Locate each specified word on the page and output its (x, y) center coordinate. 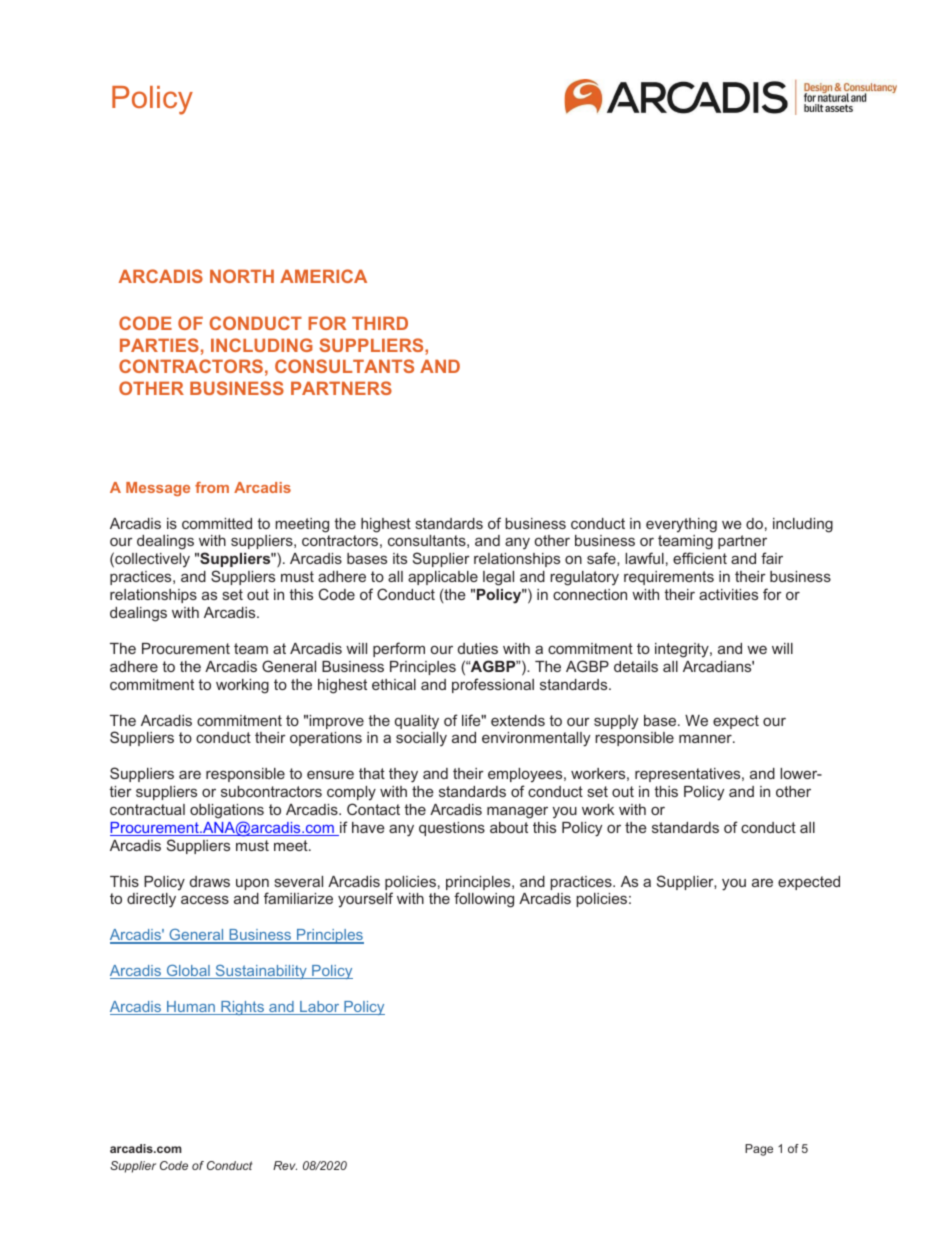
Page (759, 1150)
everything (681, 525)
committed (217, 523)
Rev (285, 1165)
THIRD (380, 323)
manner (706, 738)
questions (452, 829)
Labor (320, 1008)
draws (210, 881)
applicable (443, 578)
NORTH (242, 276)
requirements (669, 578)
